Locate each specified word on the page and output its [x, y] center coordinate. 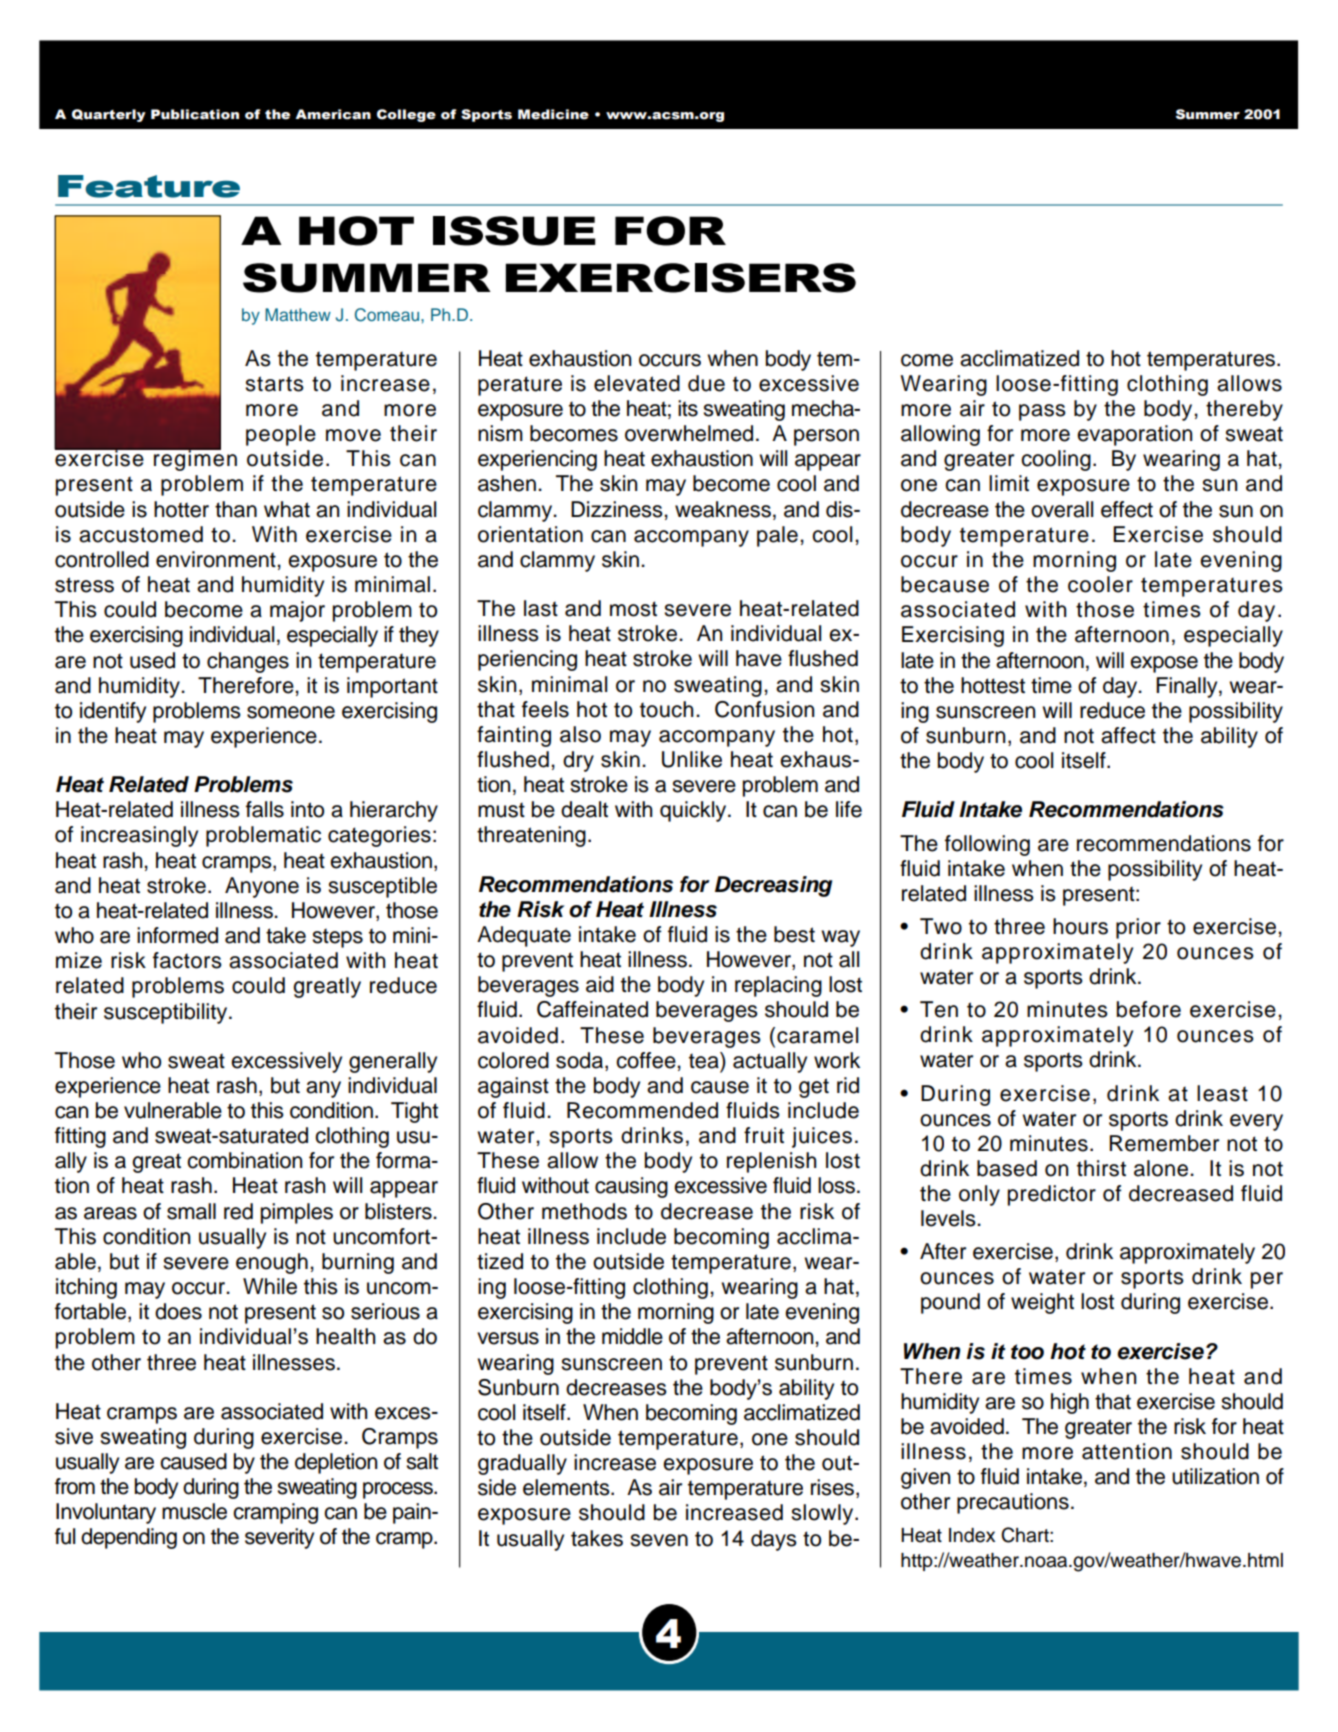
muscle [194, 1511]
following [987, 845]
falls [265, 809]
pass [1042, 412]
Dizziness [618, 509]
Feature [149, 186]
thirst [1101, 1168]
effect [1127, 509]
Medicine [553, 114]
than [236, 509]
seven [659, 1540]
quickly [694, 811]
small [191, 1211]
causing [631, 1187]
